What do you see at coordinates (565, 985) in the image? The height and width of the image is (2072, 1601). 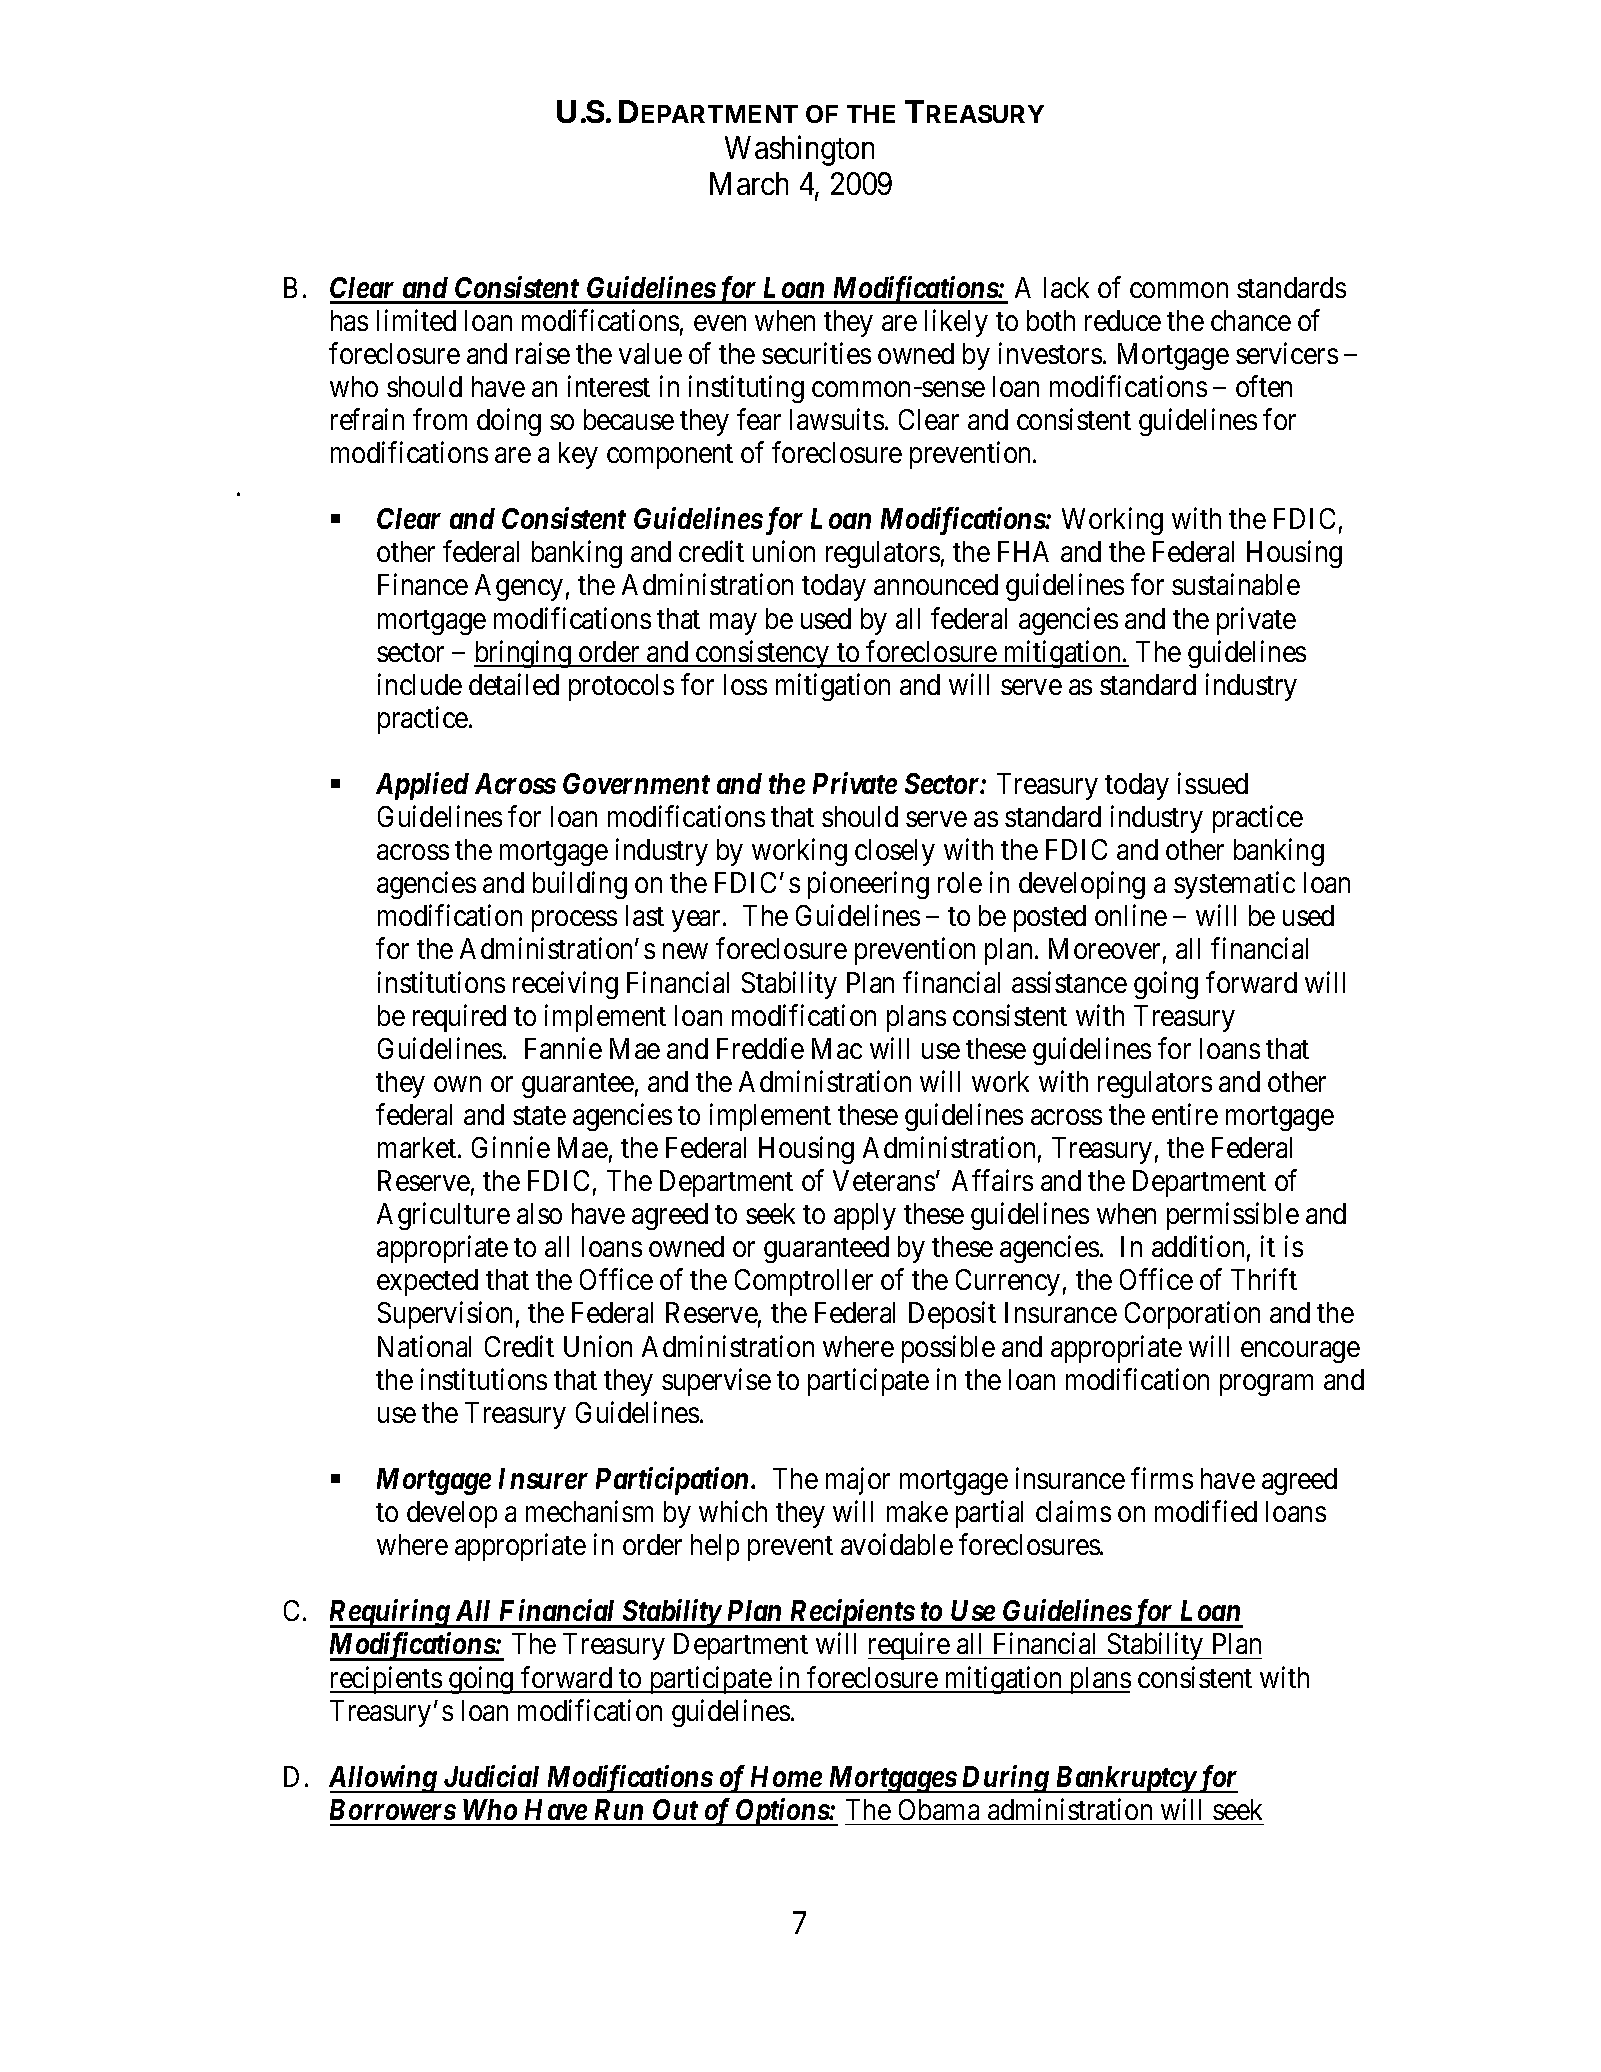 I see `receiving` at bounding box center [565, 985].
